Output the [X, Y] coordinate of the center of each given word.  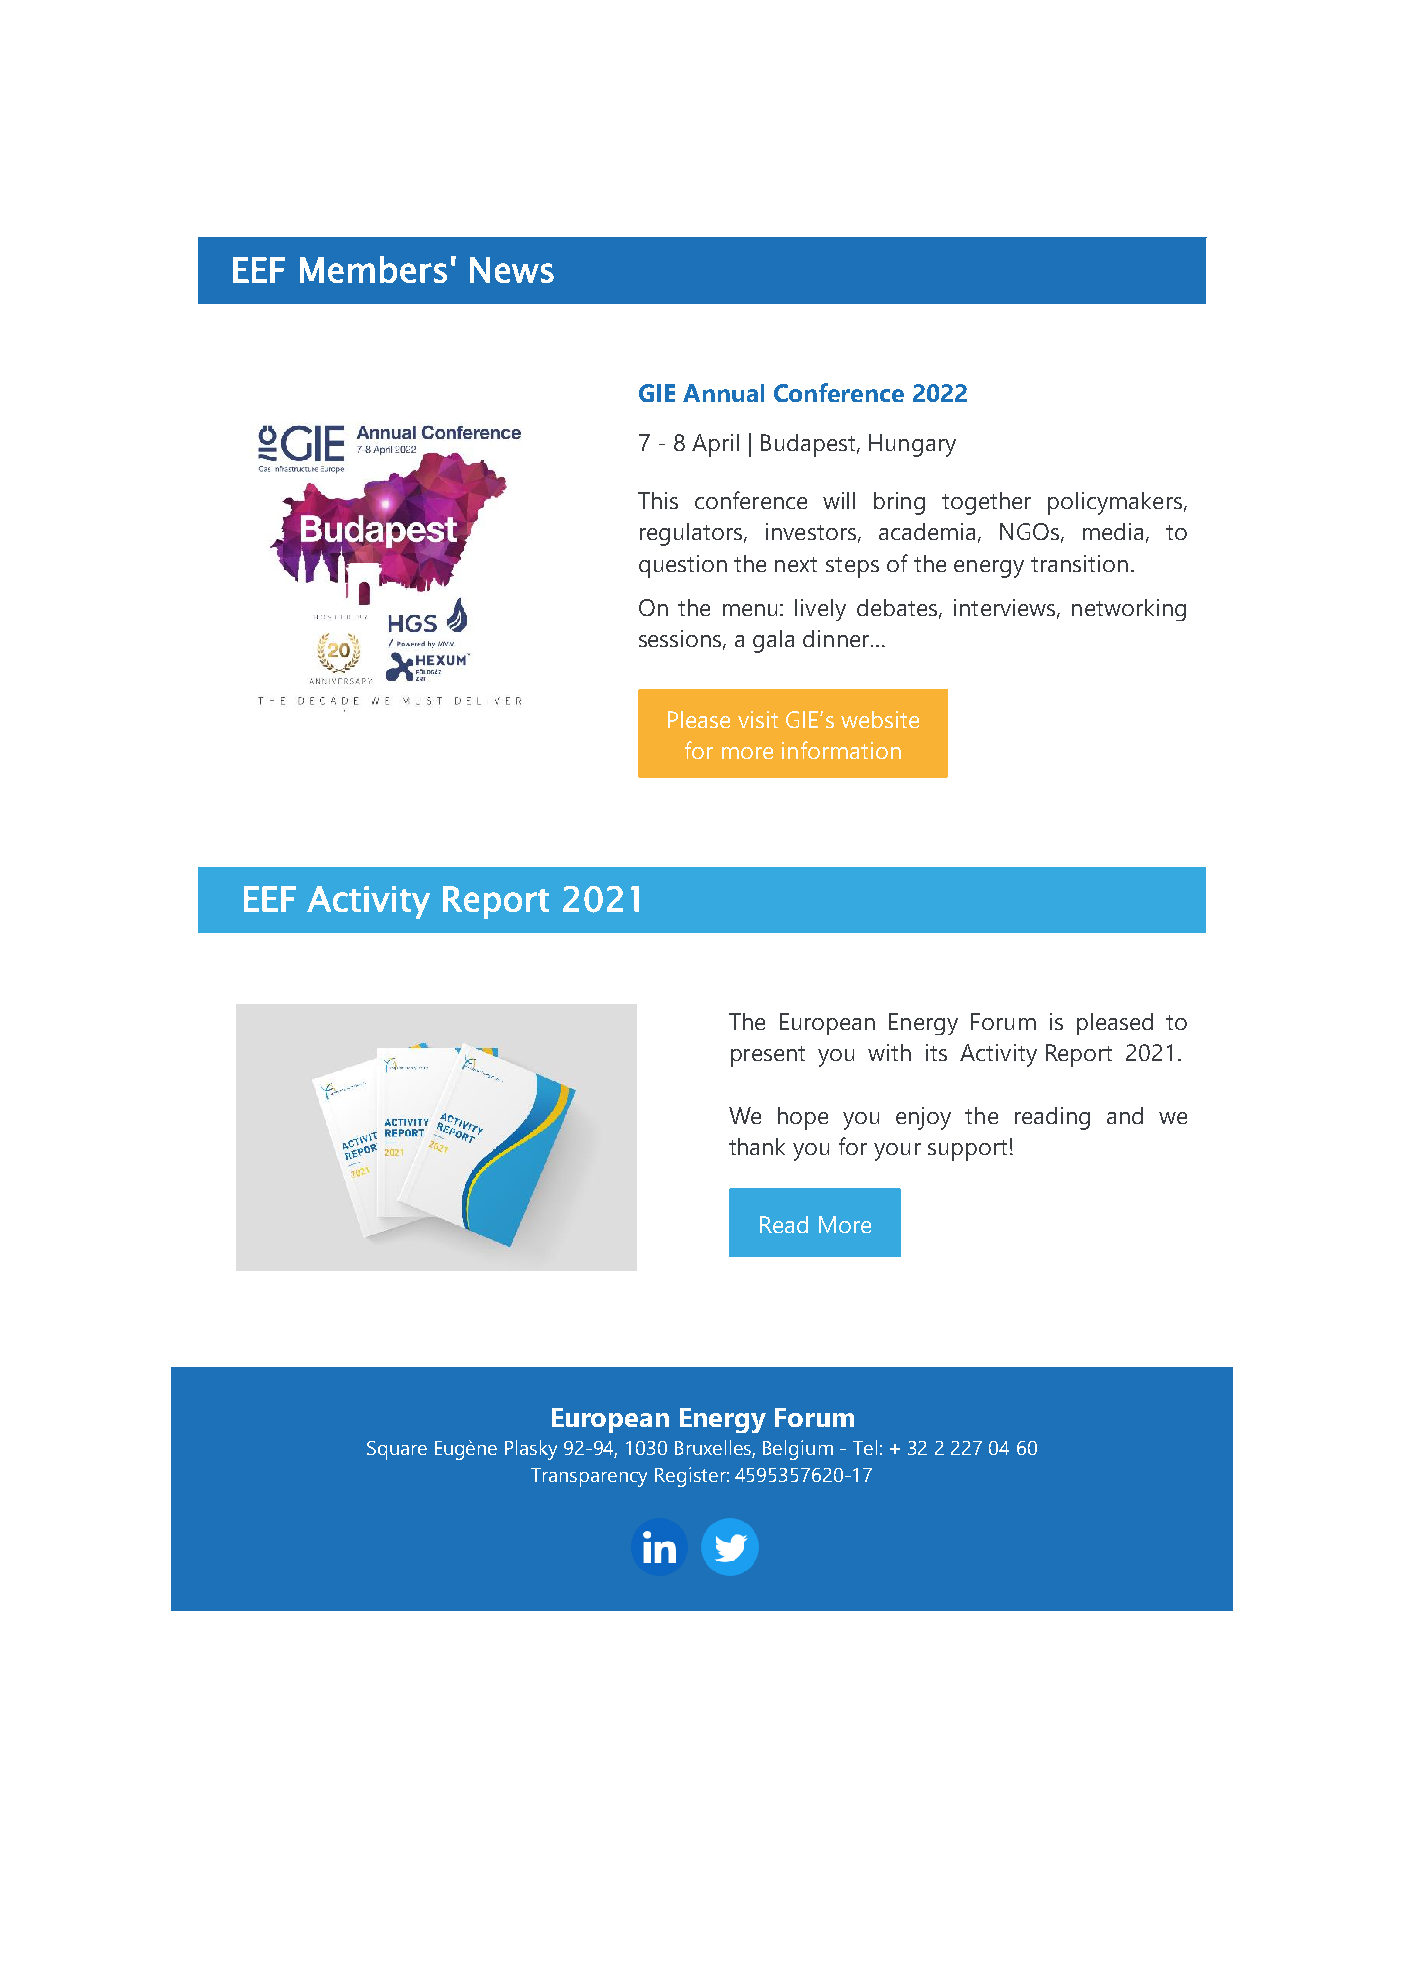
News [512, 270]
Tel [865, 1447]
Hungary [912, 445]
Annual [723, 393]
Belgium [798, 1450]
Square [397, 1450]
